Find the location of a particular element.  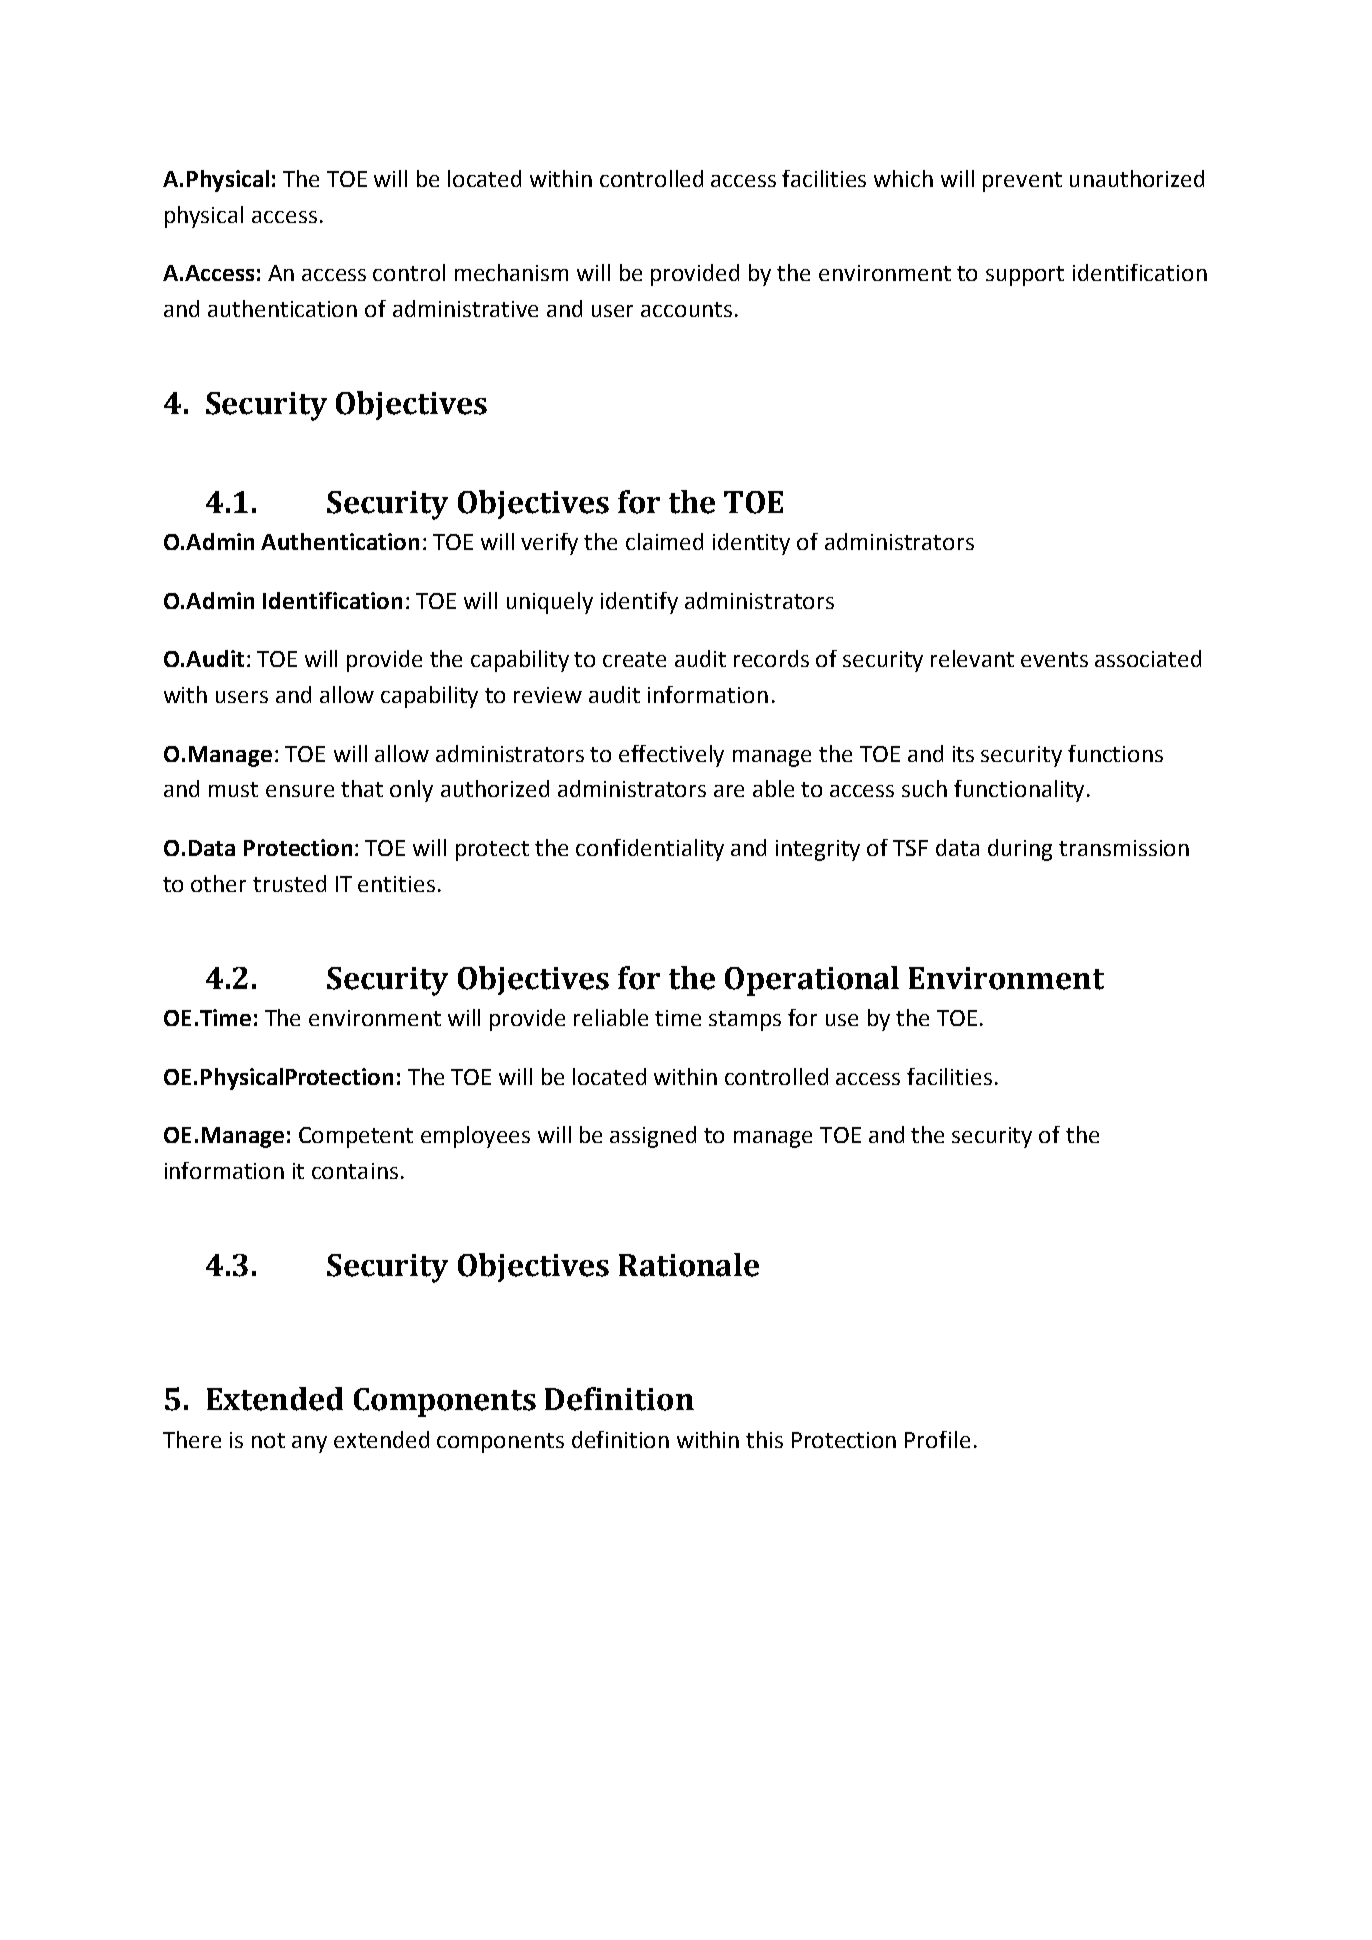

this is located at coordinates (764, 1439).
